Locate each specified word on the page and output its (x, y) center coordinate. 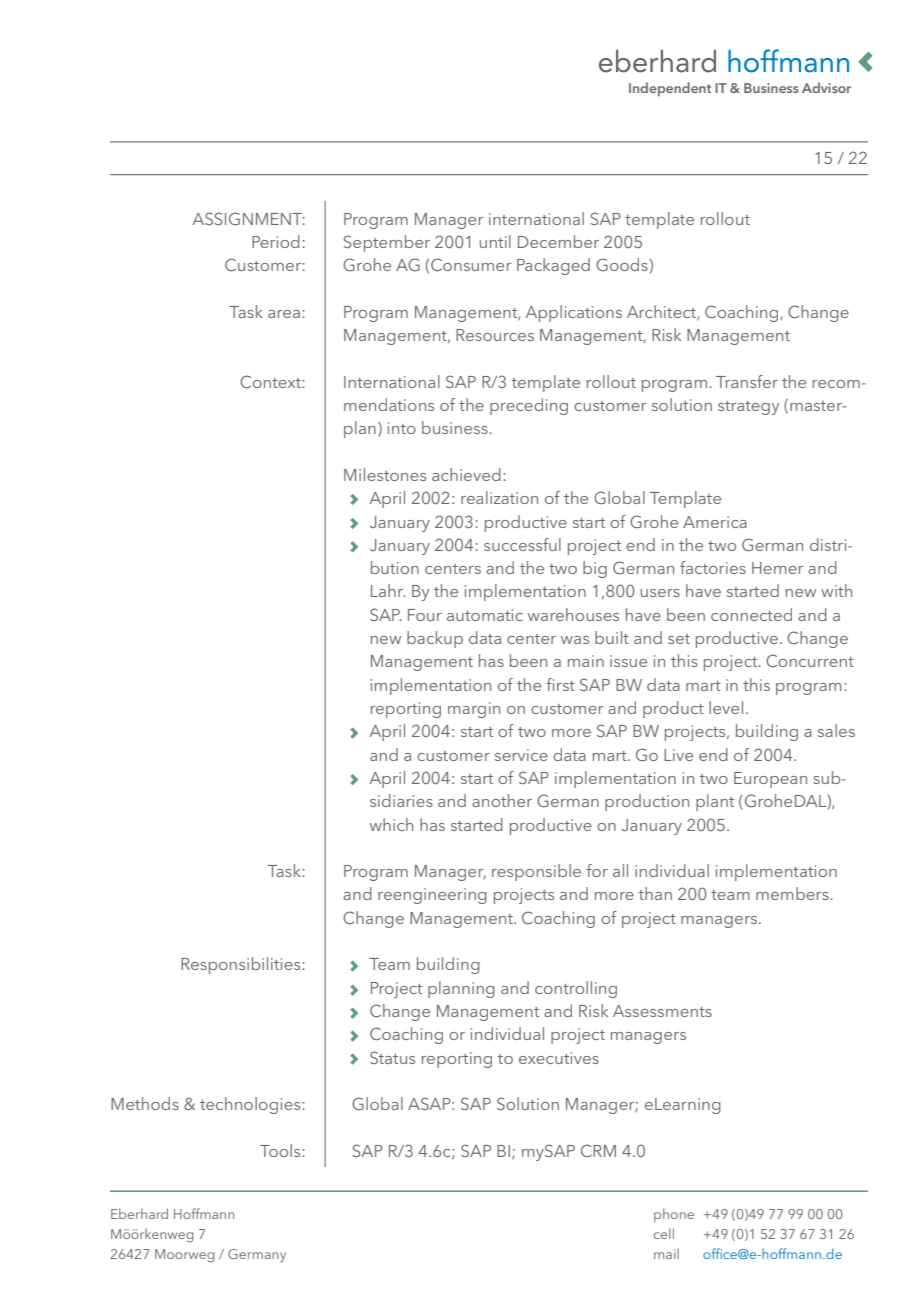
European (770, 780)
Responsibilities (240, 965)
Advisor (826, 87)
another (502, 800)
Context (270, 381)
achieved (466, 474)
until (495, 241)
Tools (280, 1150)
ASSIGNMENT (248, 218)
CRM (598, 1150)
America (715, 522)
